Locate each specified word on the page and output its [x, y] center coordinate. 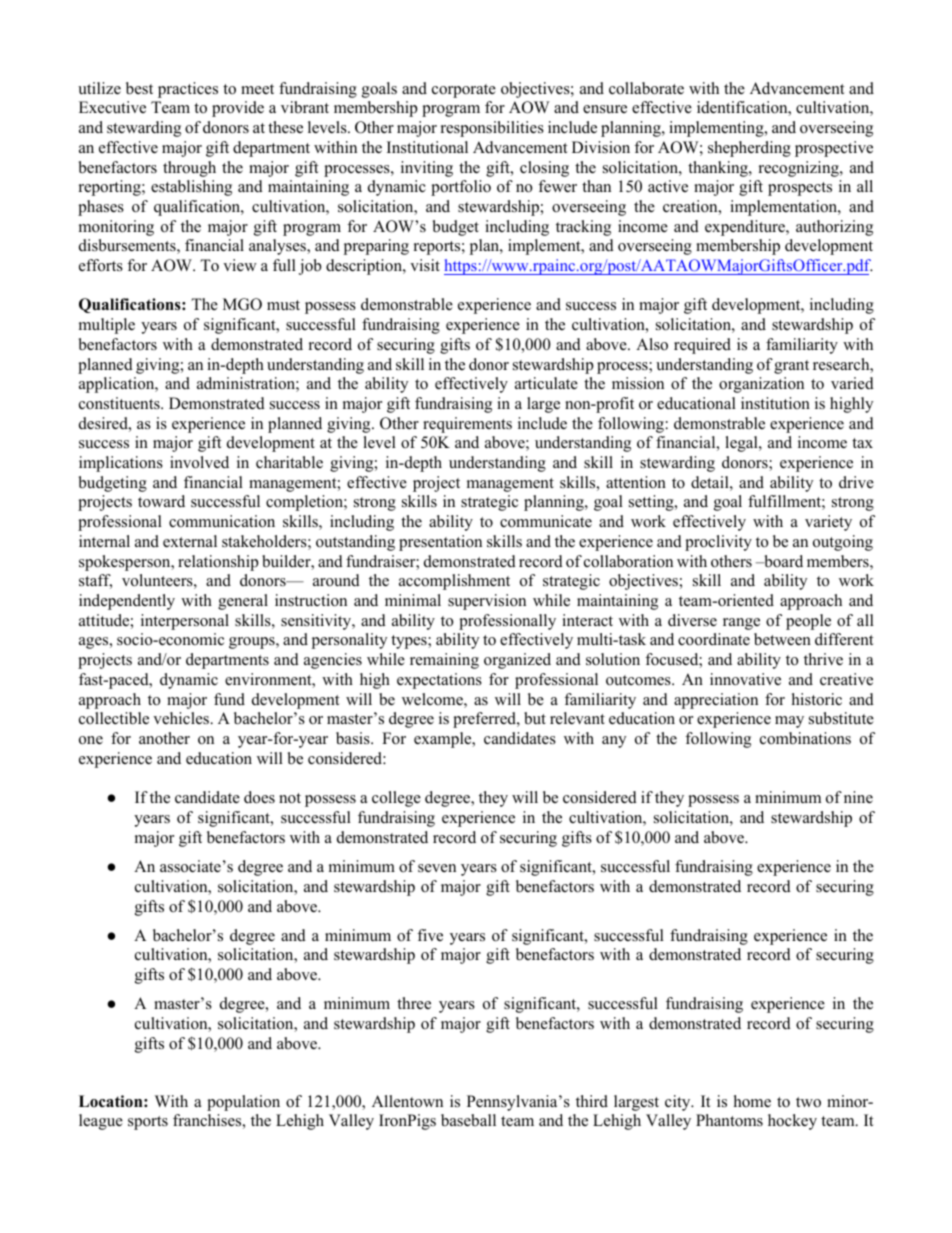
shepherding [749, 149]
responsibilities [492, 129]
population [243, 1103]
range [741, 624]
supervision [487, 602]
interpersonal [185, 622]
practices [188, 90]
